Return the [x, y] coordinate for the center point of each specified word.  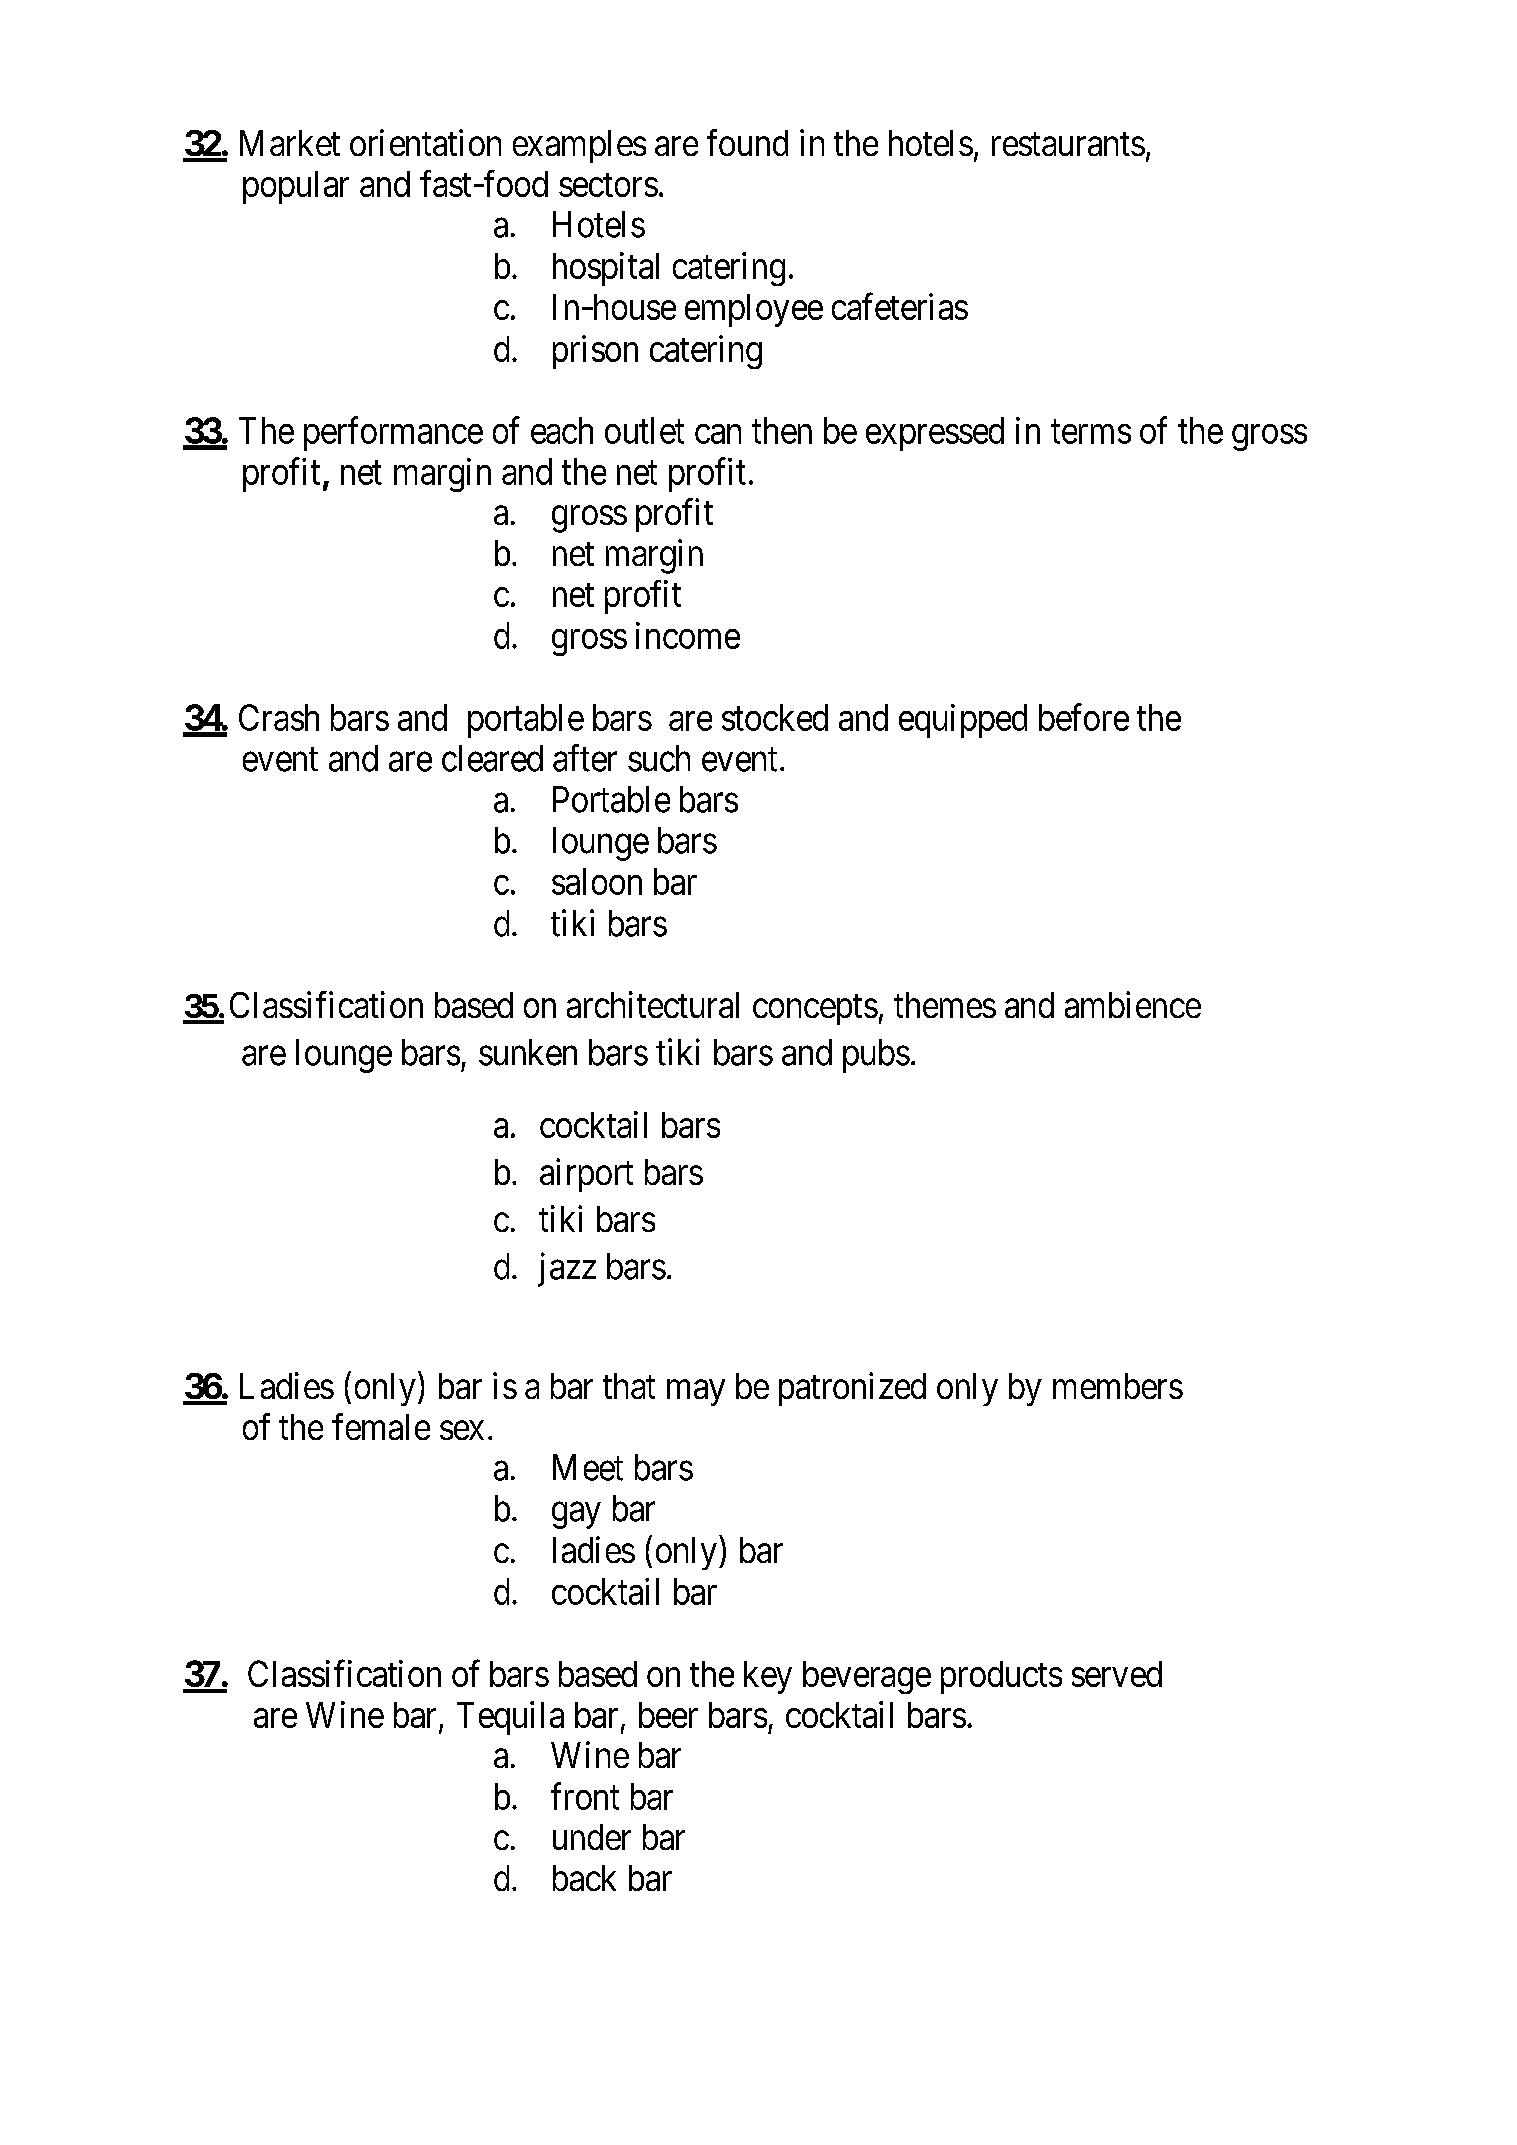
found [747, 142]
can [718, 434]
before [1084, 717]
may [696, 1393]
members [1118, 1386]
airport [586, 1175]
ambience [1133, 1004]
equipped [963, 721]
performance [393, 434]
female [381, 1426]
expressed [935, 434]
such [659, 758]
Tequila [510, 1718]
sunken [528, 1052]
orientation [425, 142]
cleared [492, 758]
